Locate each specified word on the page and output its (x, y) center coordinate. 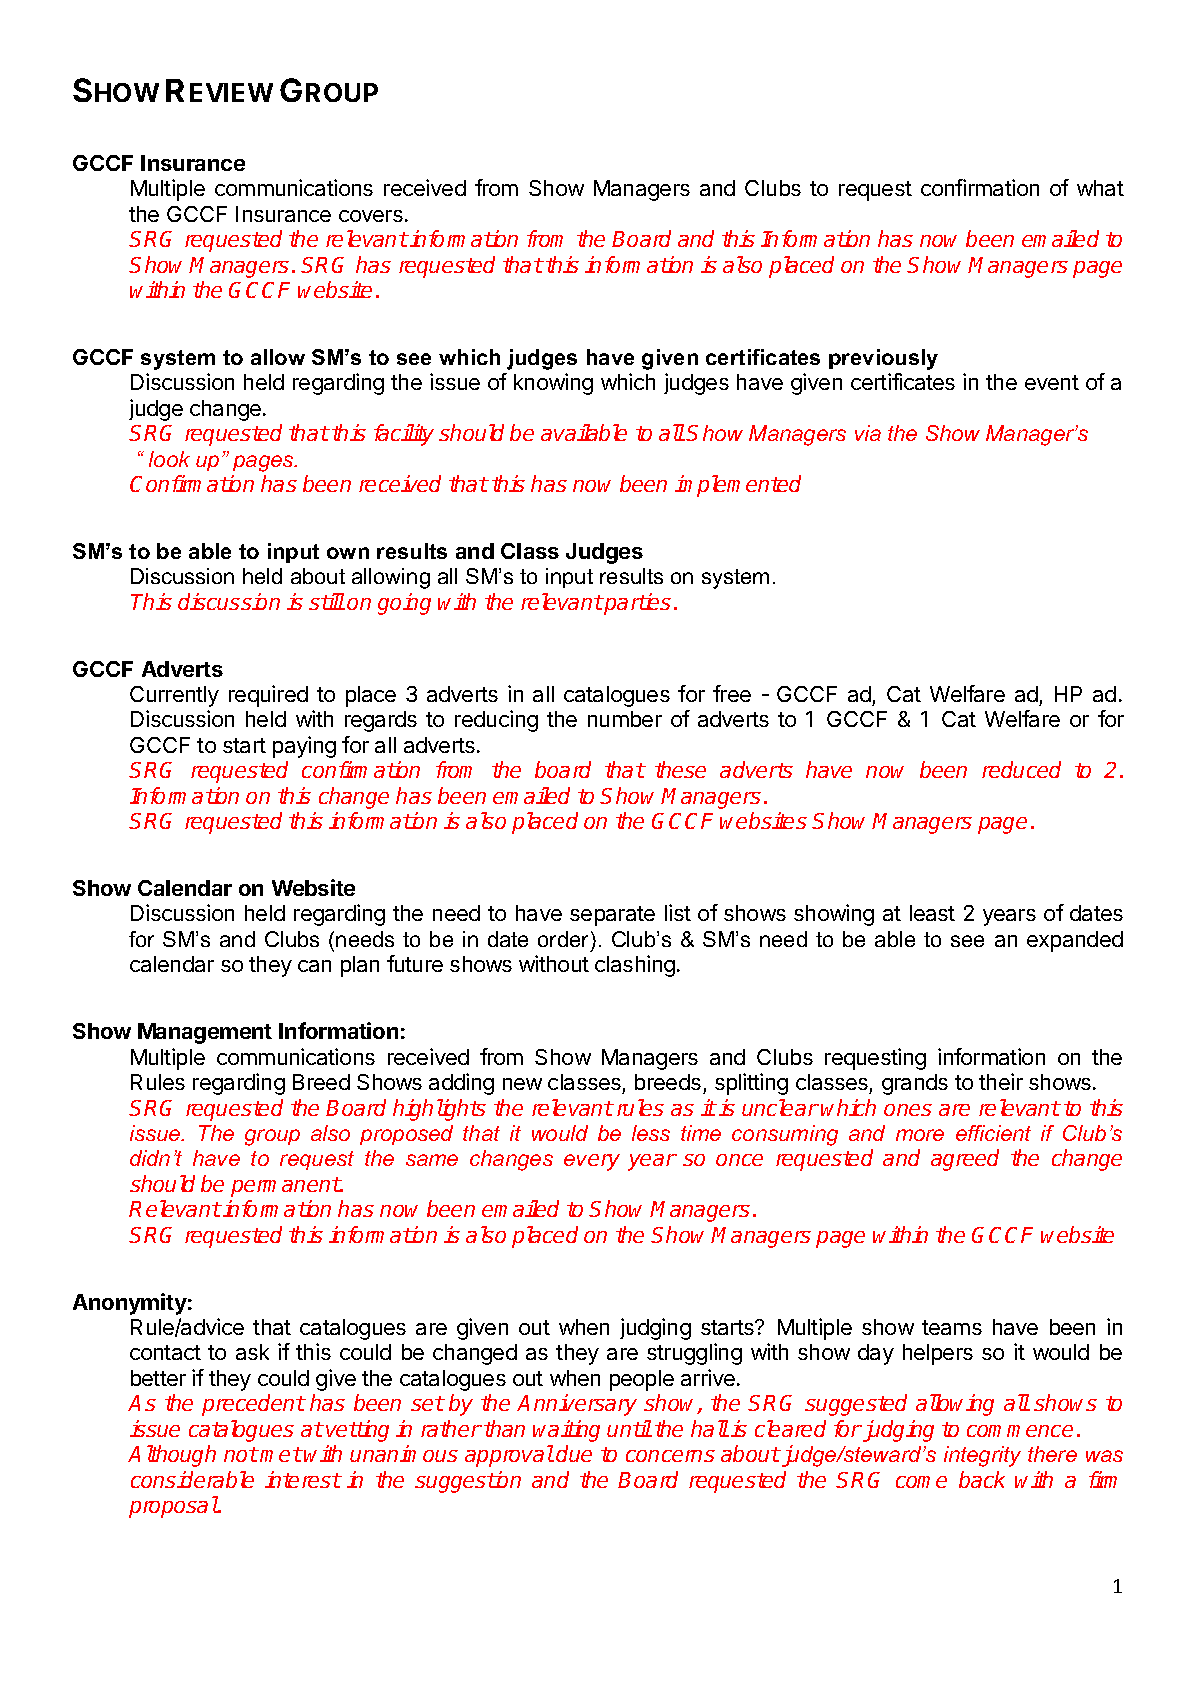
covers (371, 216)
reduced (1021, 769)
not (241, 1454)
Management (205, 1033)
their (1001, 1081)
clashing (635, 966)
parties (636, 604)
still (327, 601)
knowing (553, 384)
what (1100, 188)
